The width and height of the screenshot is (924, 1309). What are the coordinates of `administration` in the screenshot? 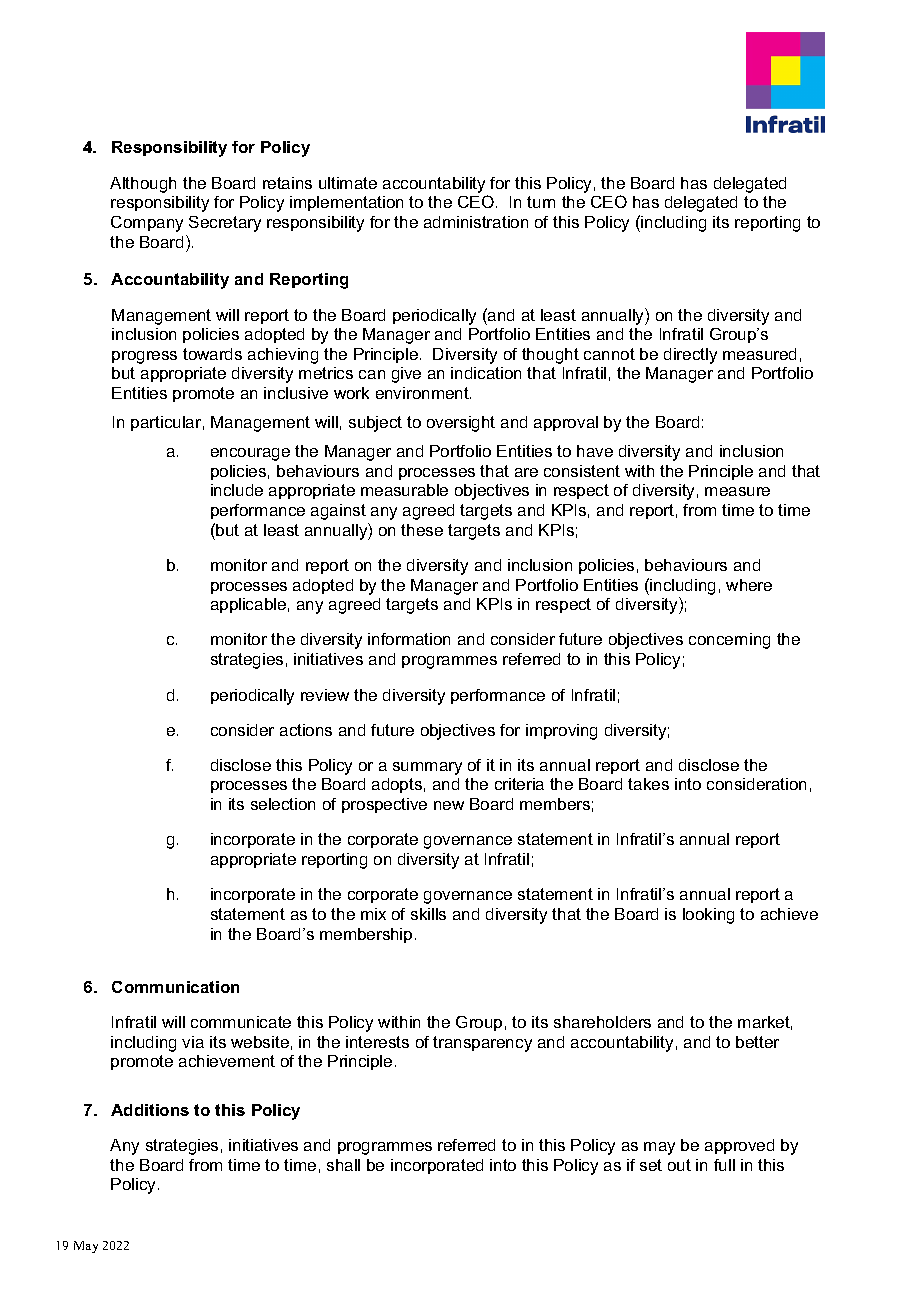 It's located at (476, 222).
